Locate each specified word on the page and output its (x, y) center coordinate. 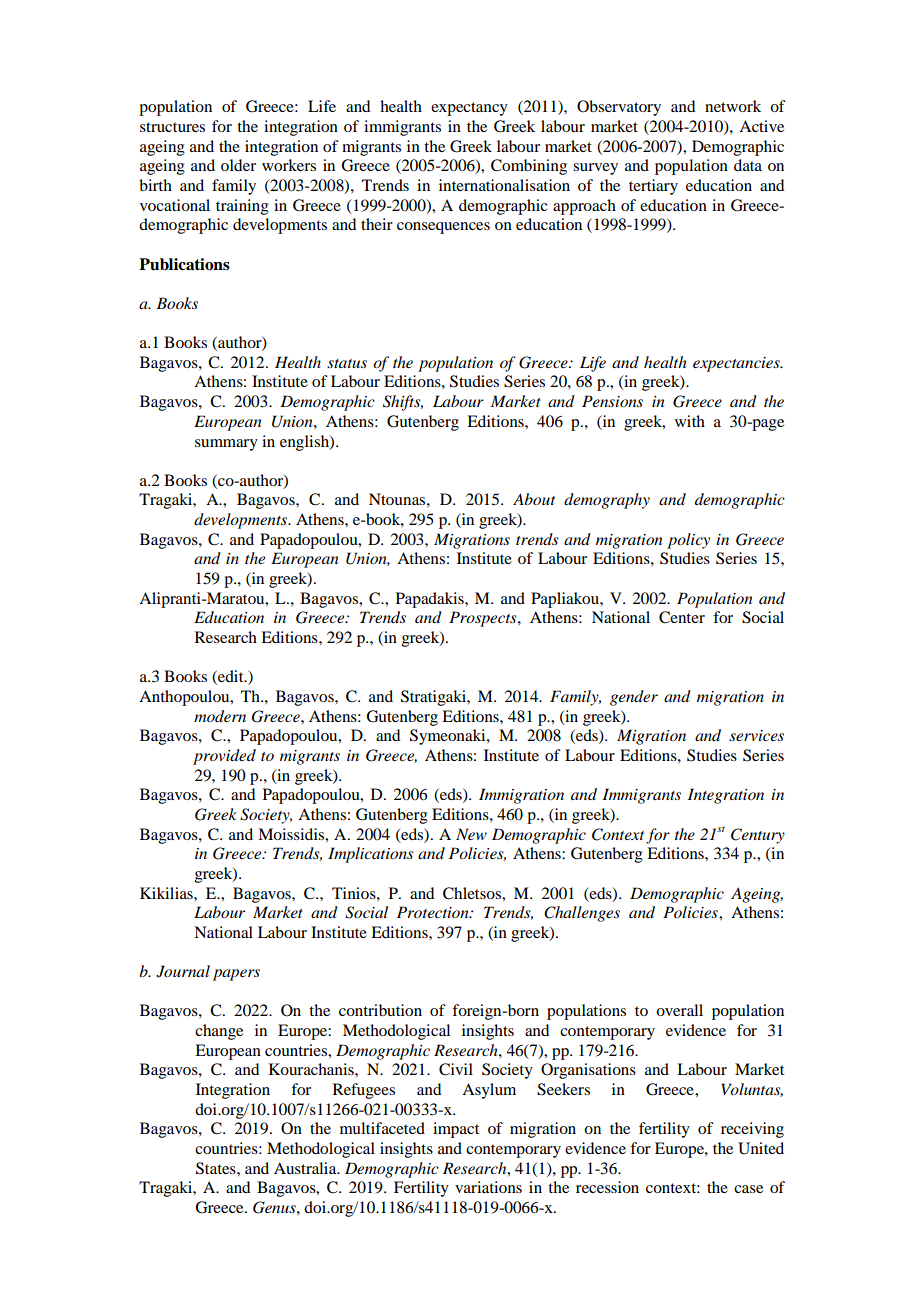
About (534, 499)
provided (224, 757)
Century (758, 836)
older (238, 165)
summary (226, 445)
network (733, 106)
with (690, 421)
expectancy (469, 109)
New (471, 834)
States (217, 1168)
